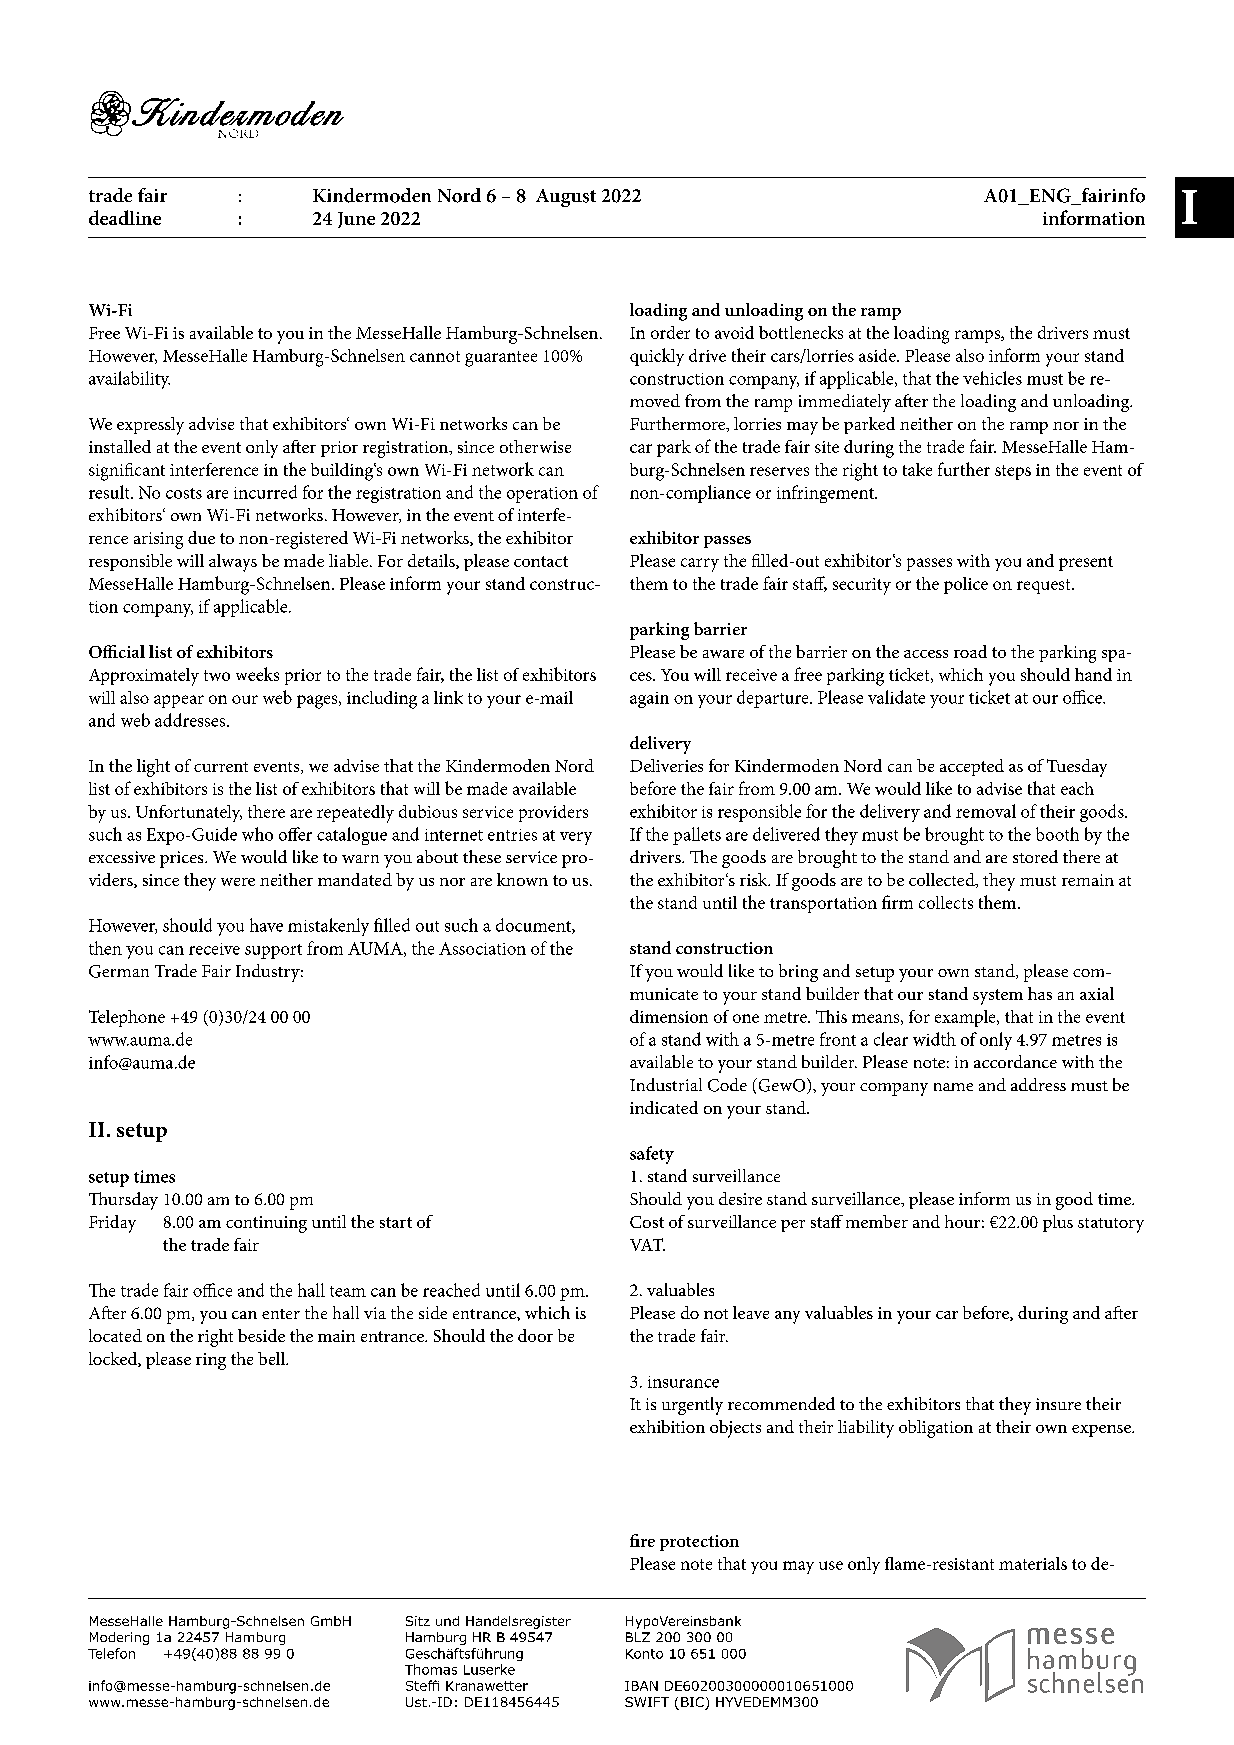 This document has height=1745, width=1234. What do you see at coordinates (266, 1224) in the document?
I see `continuing` at bounding box center [266, 1224].
